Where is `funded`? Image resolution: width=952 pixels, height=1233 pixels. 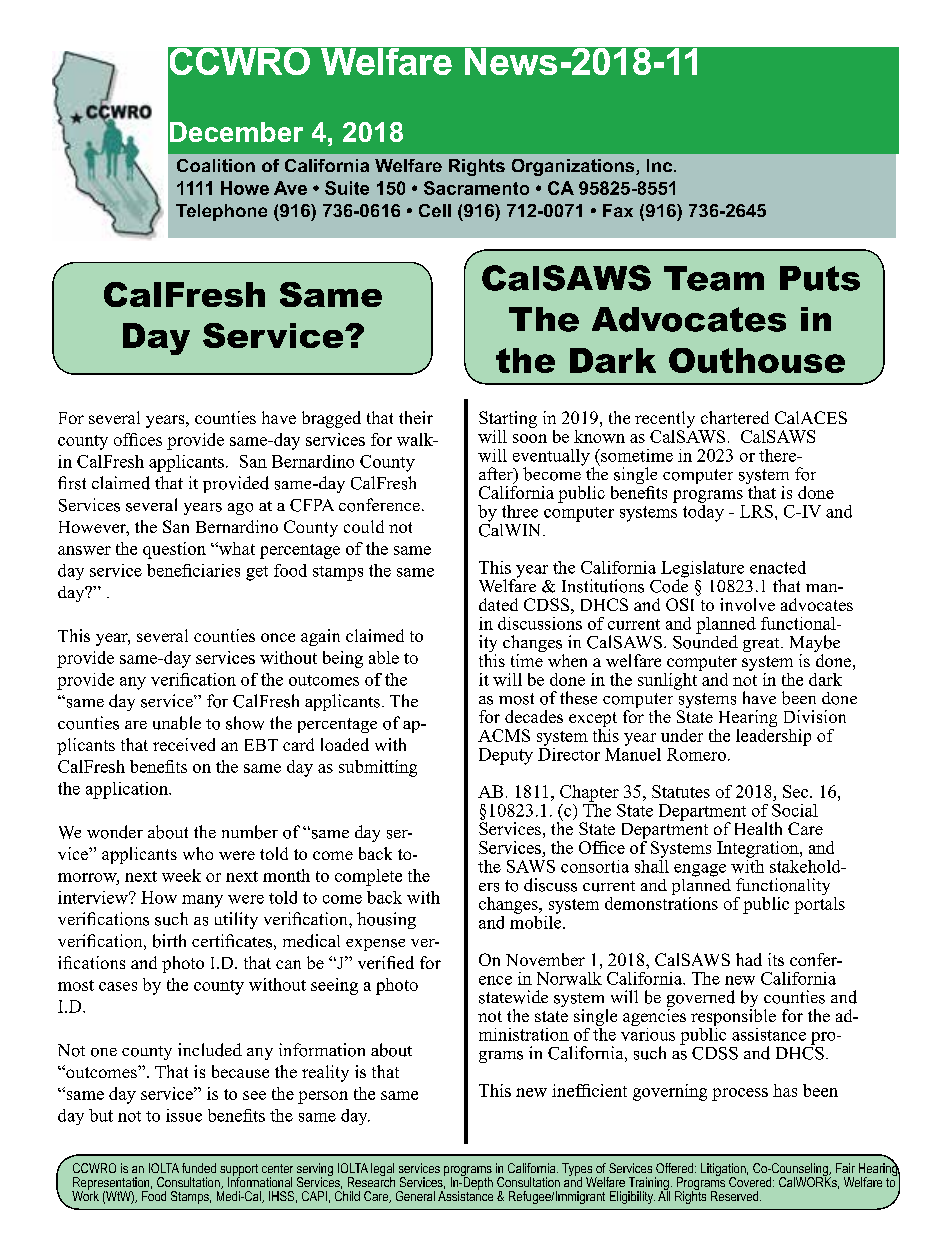 funded is located at coordinates (199, 1168).
